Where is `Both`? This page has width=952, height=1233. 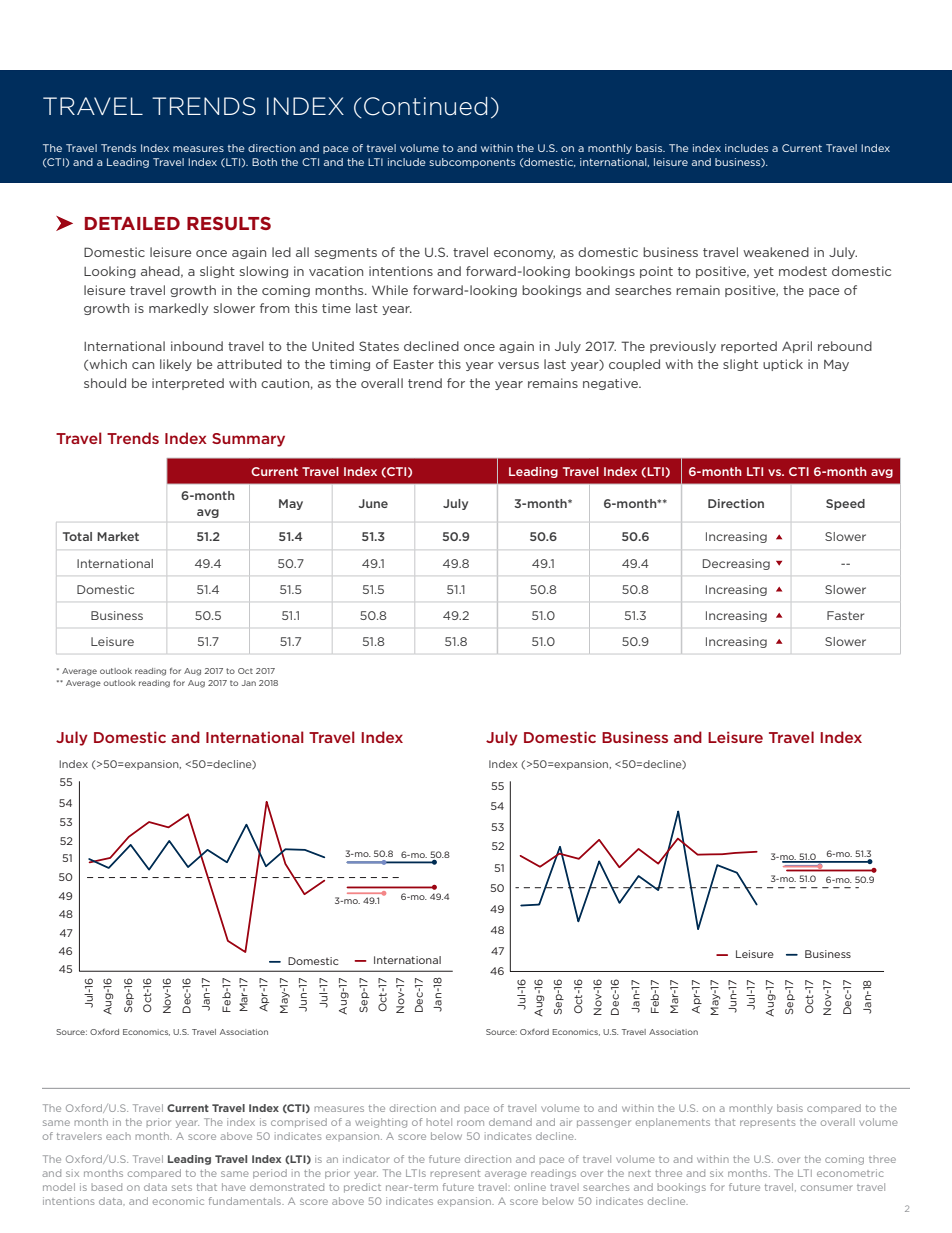
Both is located at coordinates (264, 162).
